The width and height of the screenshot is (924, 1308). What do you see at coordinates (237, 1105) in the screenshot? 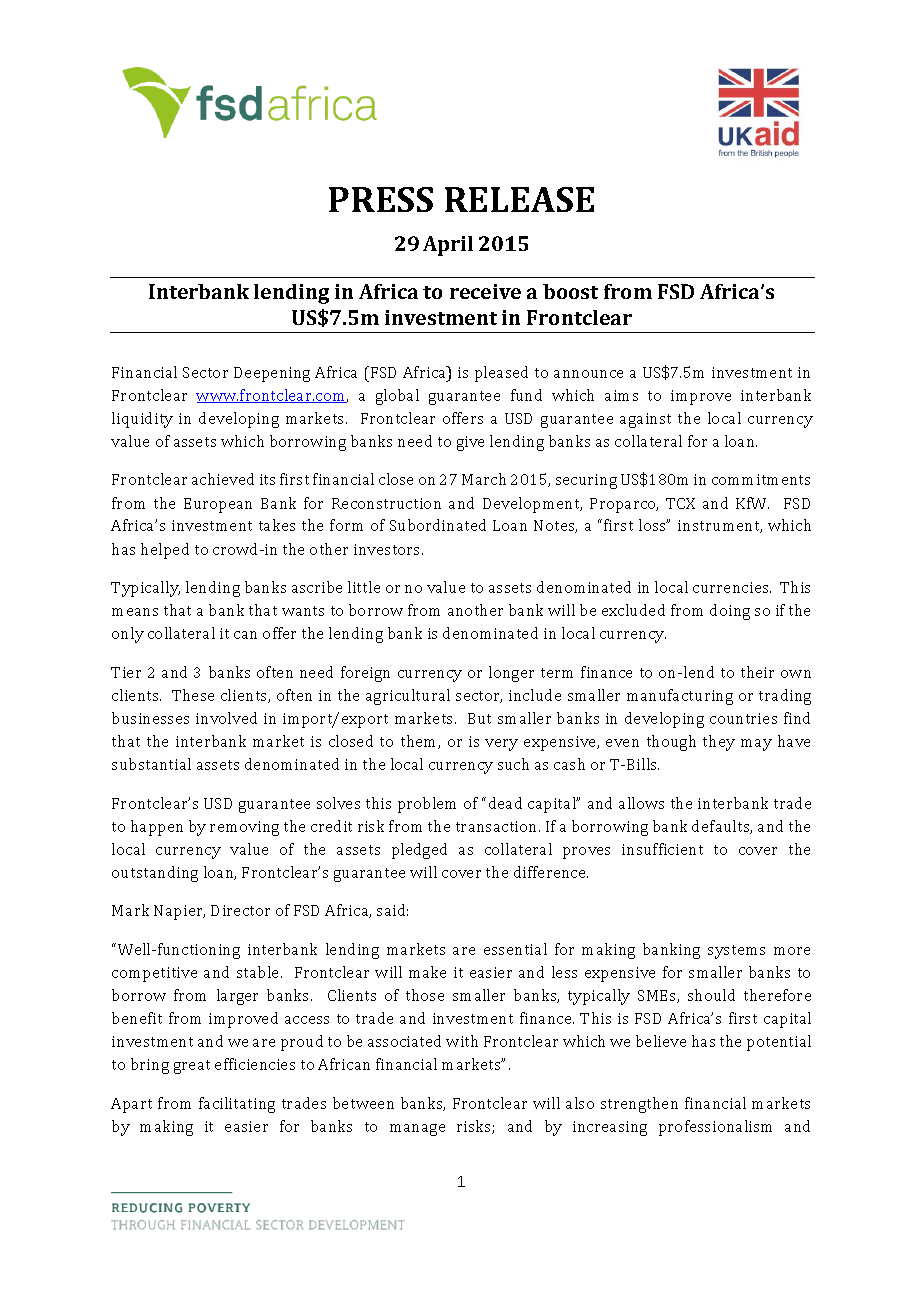
I see `facilitating` at bounding box center [237, 1105].
